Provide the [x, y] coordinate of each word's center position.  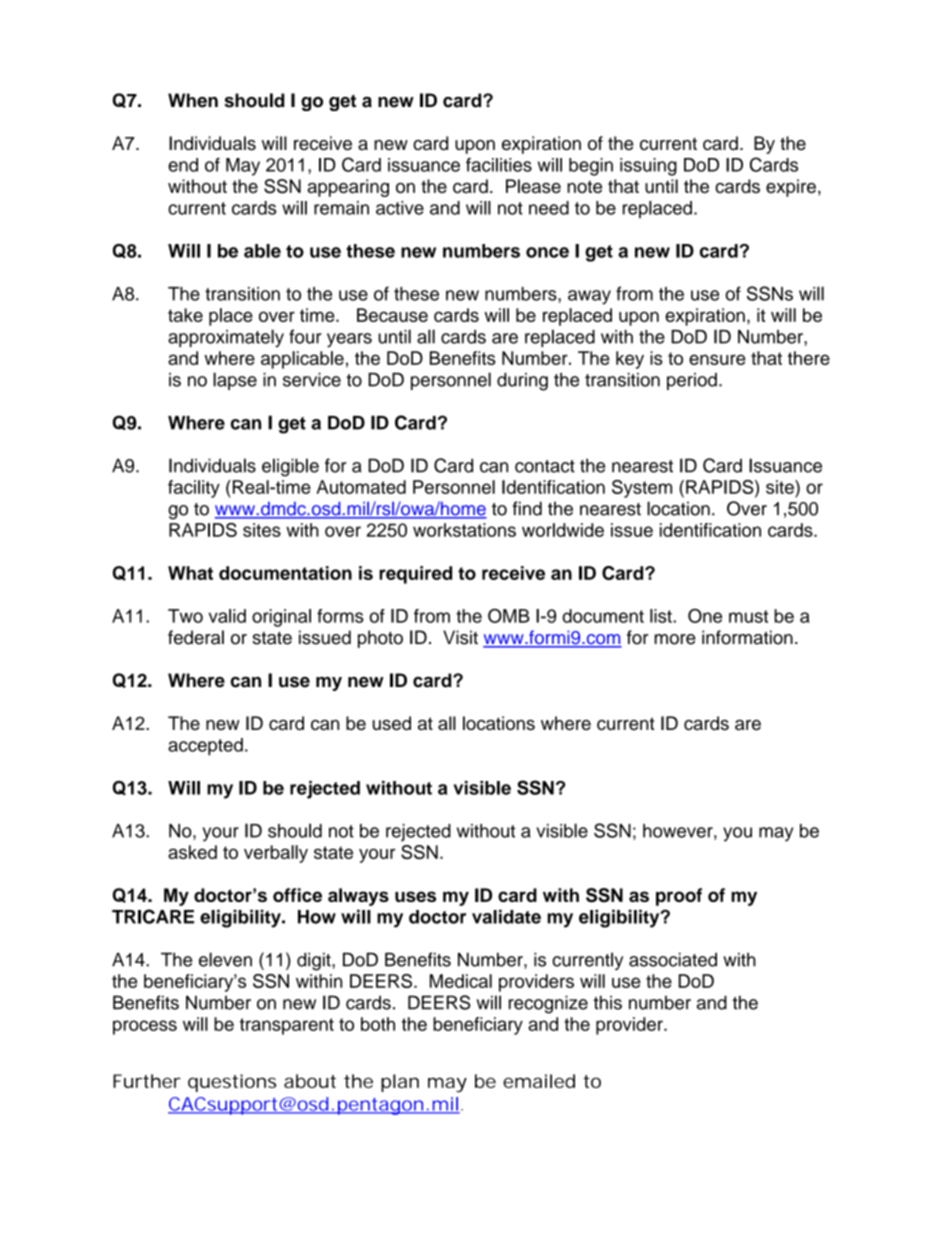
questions [232, 1083]
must [748, 616]
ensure [717, 359]
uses [415, 896]
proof [679, 897]
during [522, 382]
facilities [499, 165]
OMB [509, 616]
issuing [648, 167]
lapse [235, 381]
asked [192, 852]
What [190, 573]
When [193, 100]
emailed [539, 1081]
